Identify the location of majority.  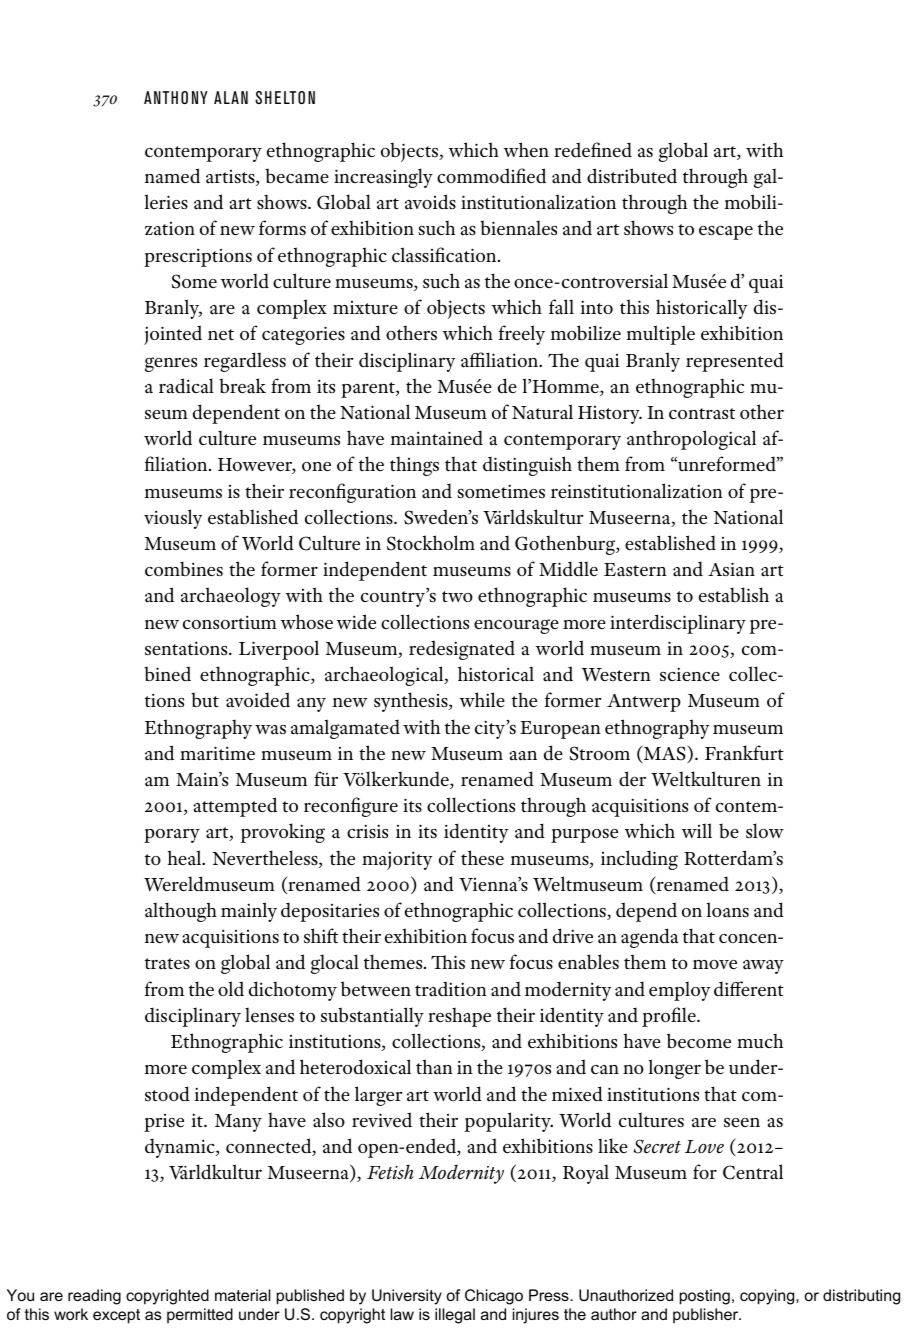
(397, 860).
